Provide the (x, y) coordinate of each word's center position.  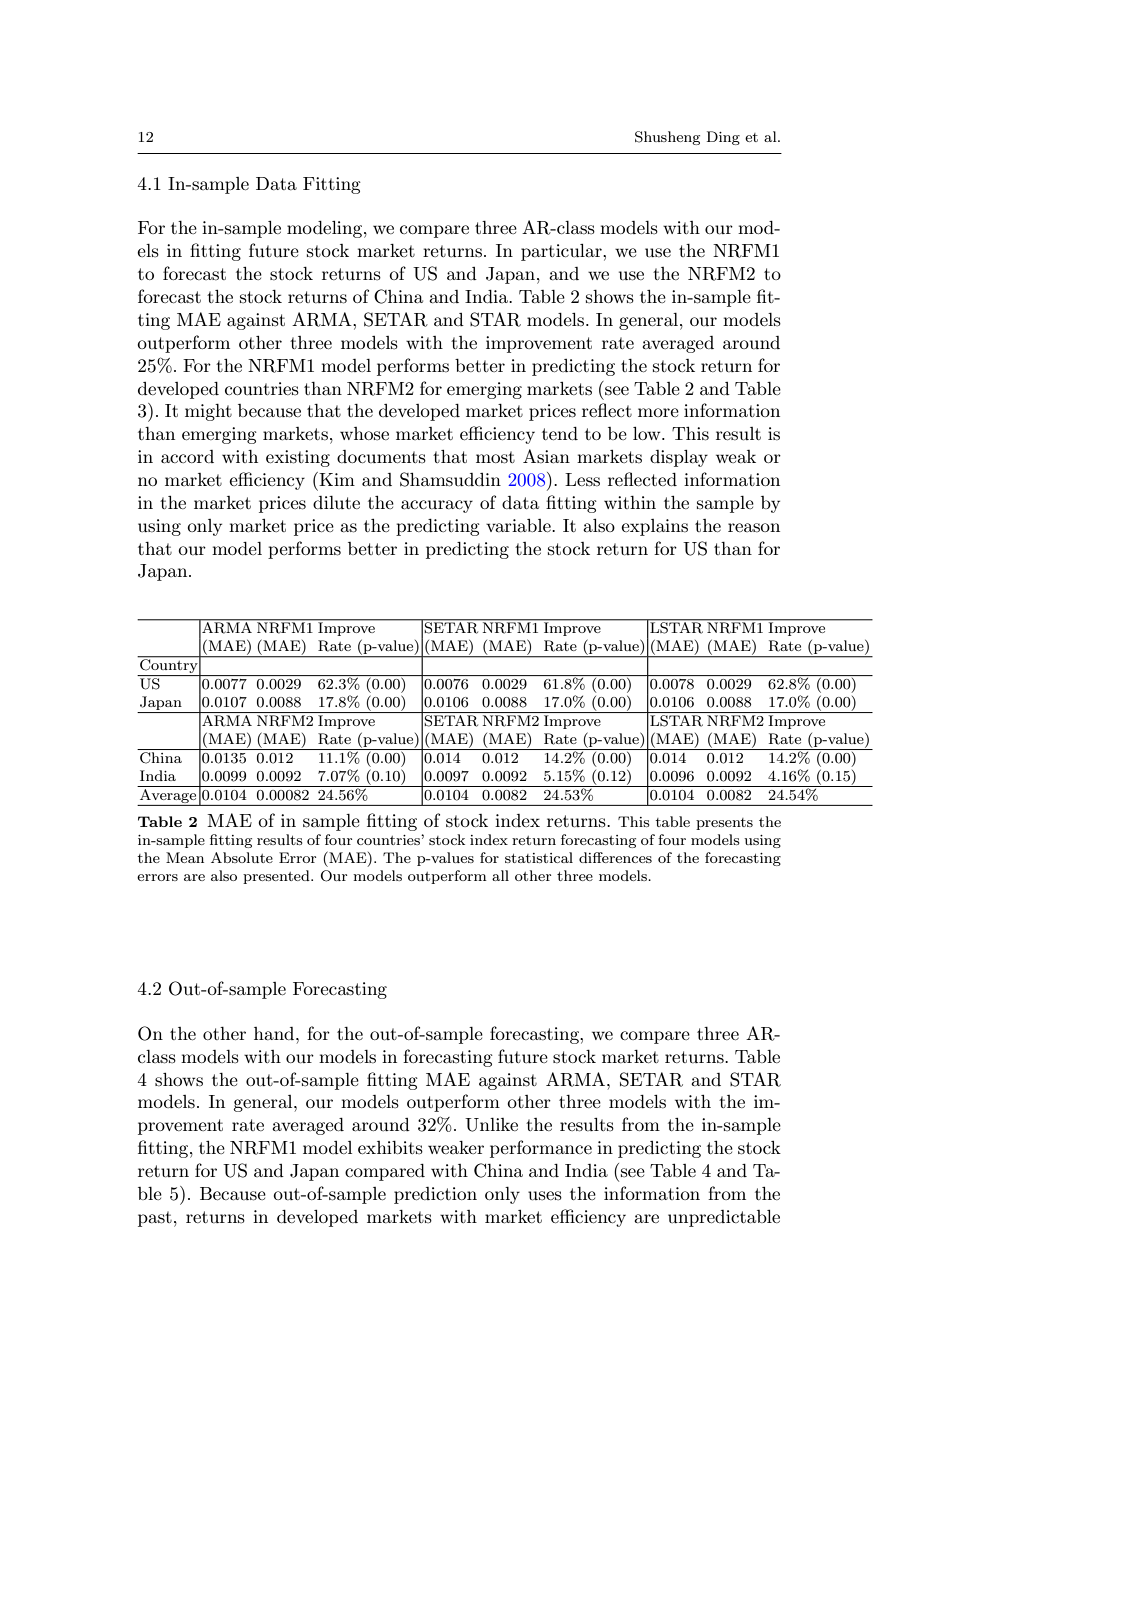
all (500, 875)
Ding (723, 138)
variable (519, 525)
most (495, 457)
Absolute (242, 857)
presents (724, 824)
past (155, 1219)
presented (277, 877)
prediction (435, 1195)
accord (187, 456)
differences (615, 857)
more (658, 412)
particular (562, 252)
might (208, 412)
